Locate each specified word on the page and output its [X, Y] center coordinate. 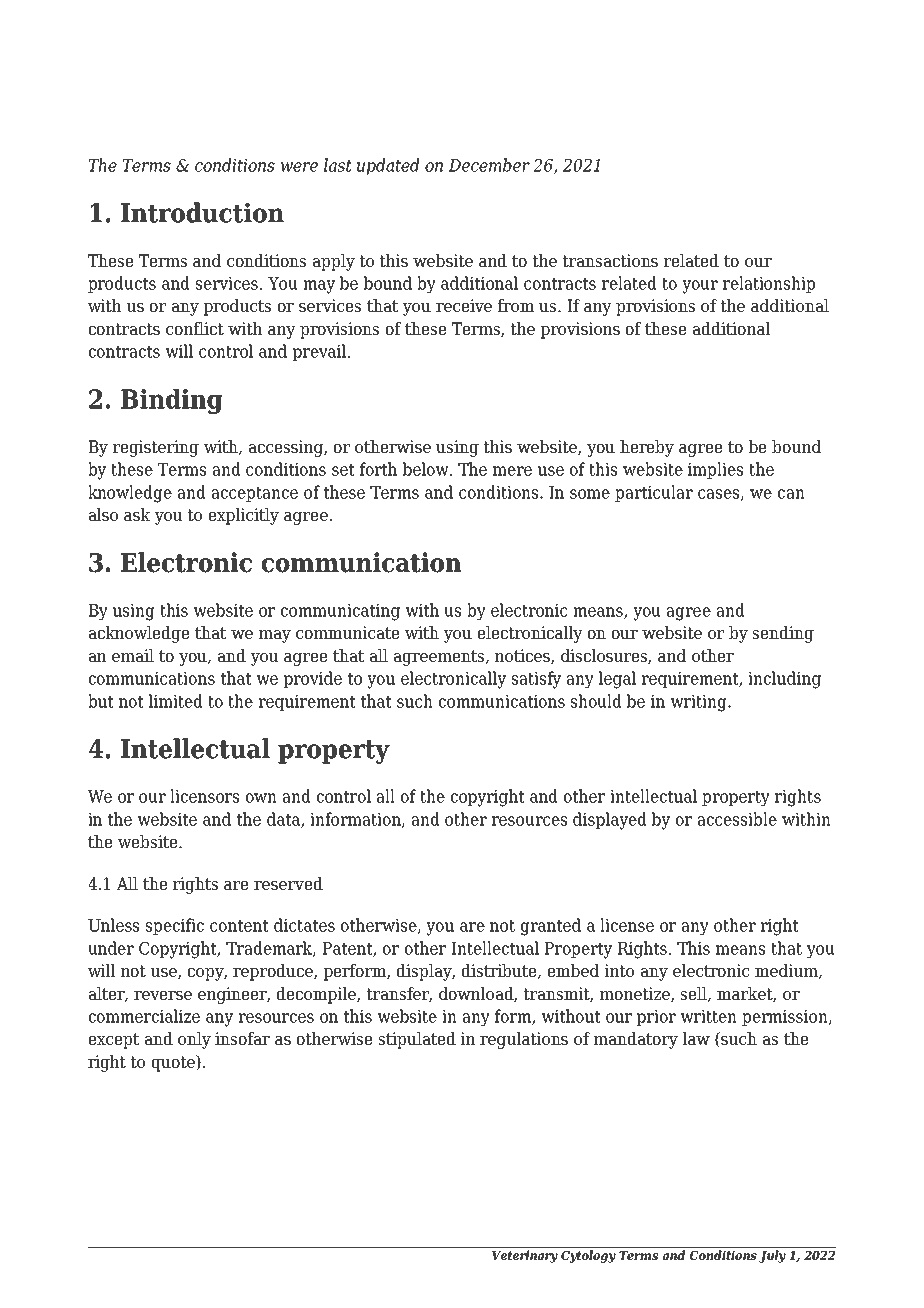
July [772, 1256]
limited [176, 701]
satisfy [536, 680]
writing [699, 703]
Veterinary [525, 1256]
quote [174, 1063]
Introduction [202, 212]
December [489, 165]
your [700, 287]
